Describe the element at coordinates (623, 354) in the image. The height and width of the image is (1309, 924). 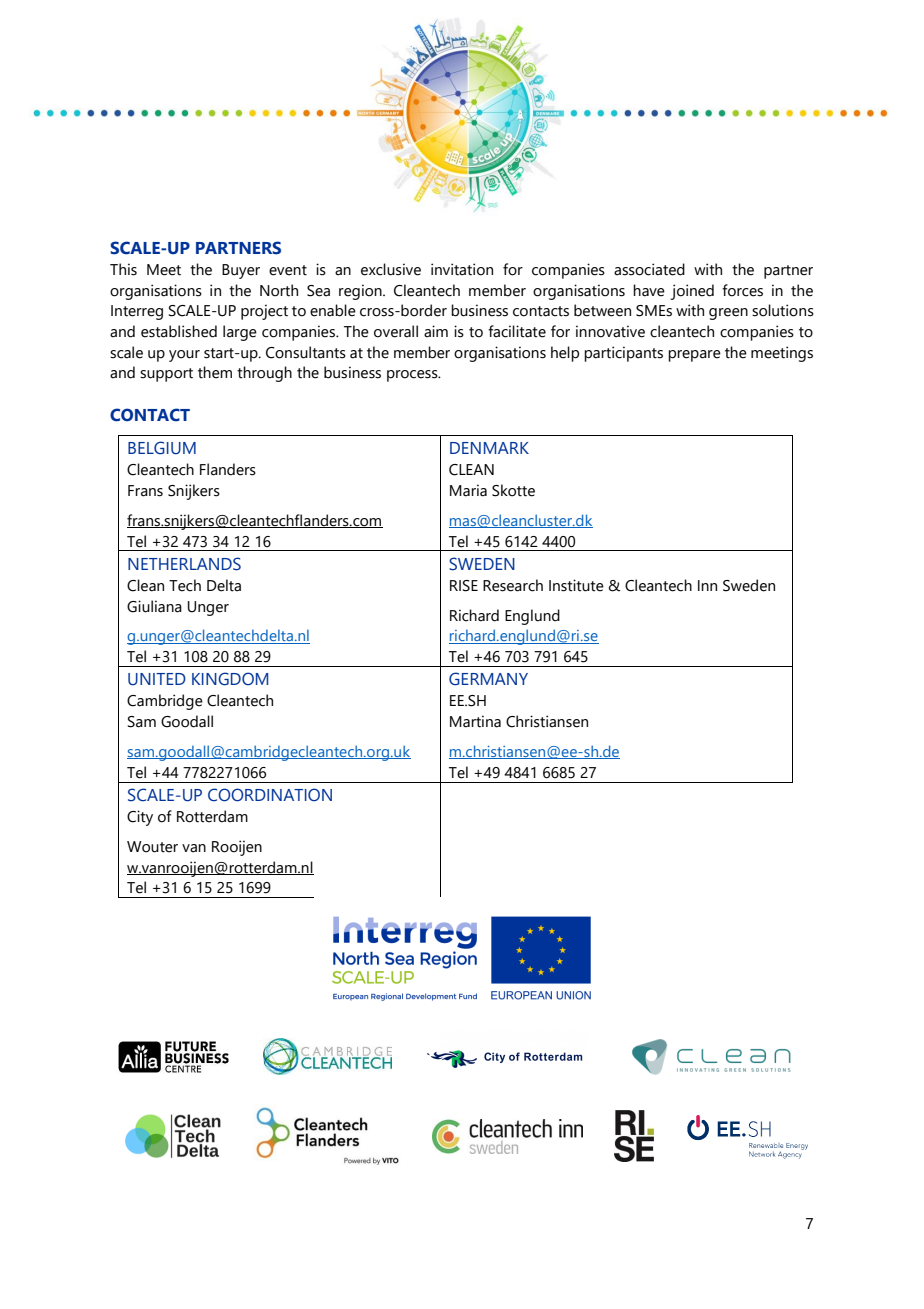
I see `participants` at that location.
